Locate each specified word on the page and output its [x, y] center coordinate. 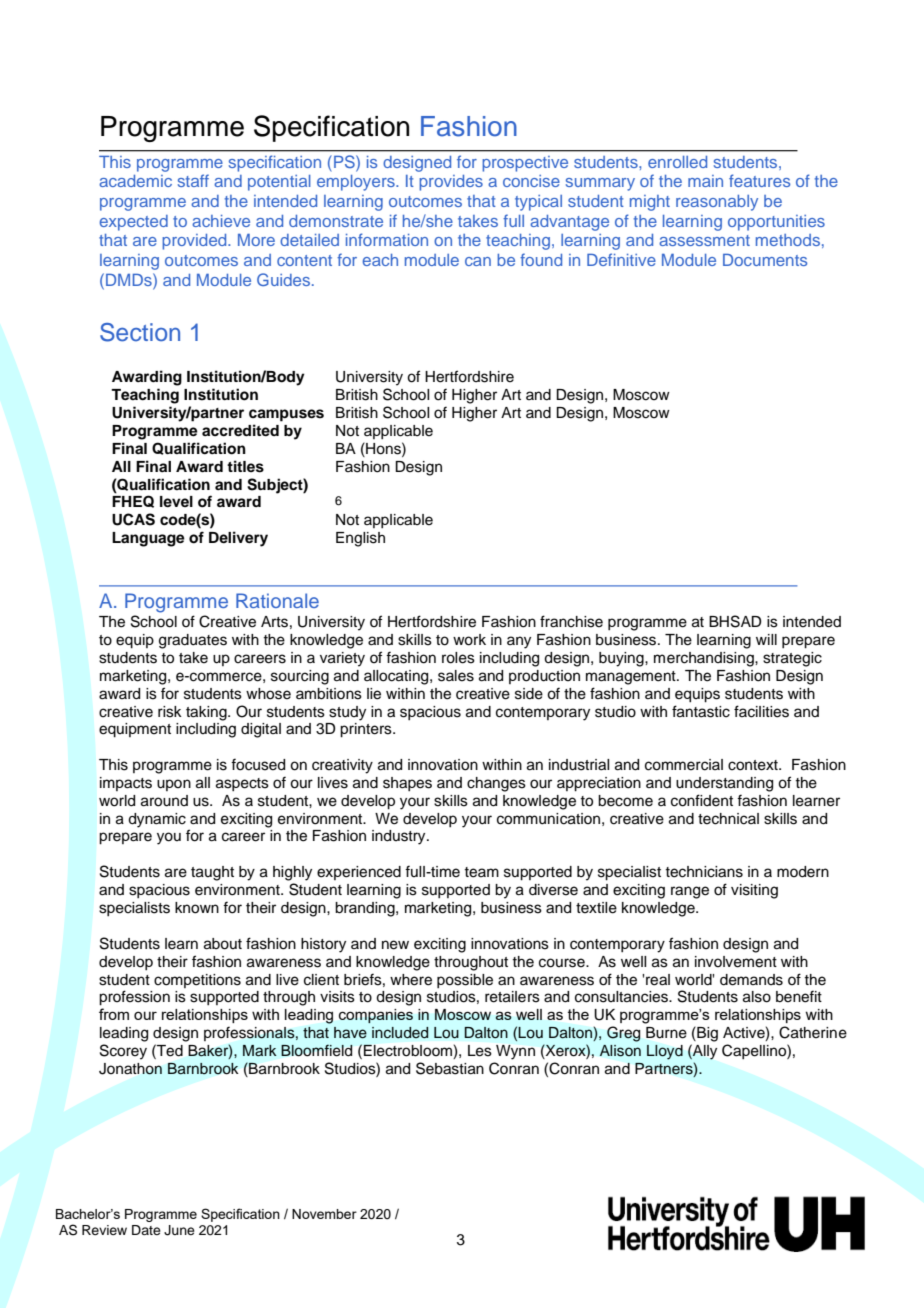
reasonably [717, 203]
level [176, 501]
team [481, 872]
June [179, 1230]
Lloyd [665, 1052]
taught [212, 873]
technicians [704, 872]
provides [451, 183]
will [766, 639]
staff [193, 180]
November [324, 1214]
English [360, 539]
